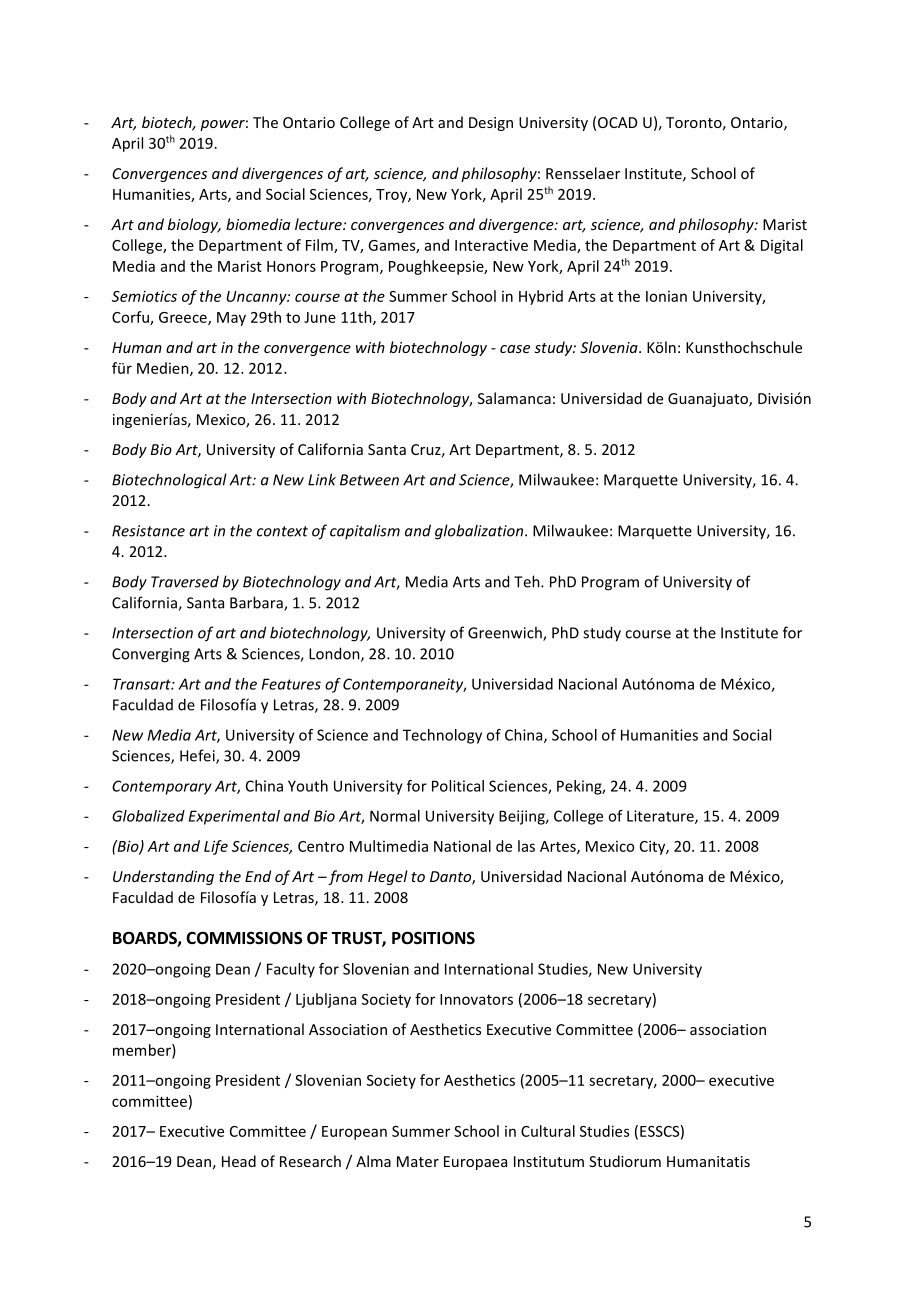 The height and width of the page is (1308, 924). Describe the element at coordinates (194, 225) in the page. I see `biology` at that location.
